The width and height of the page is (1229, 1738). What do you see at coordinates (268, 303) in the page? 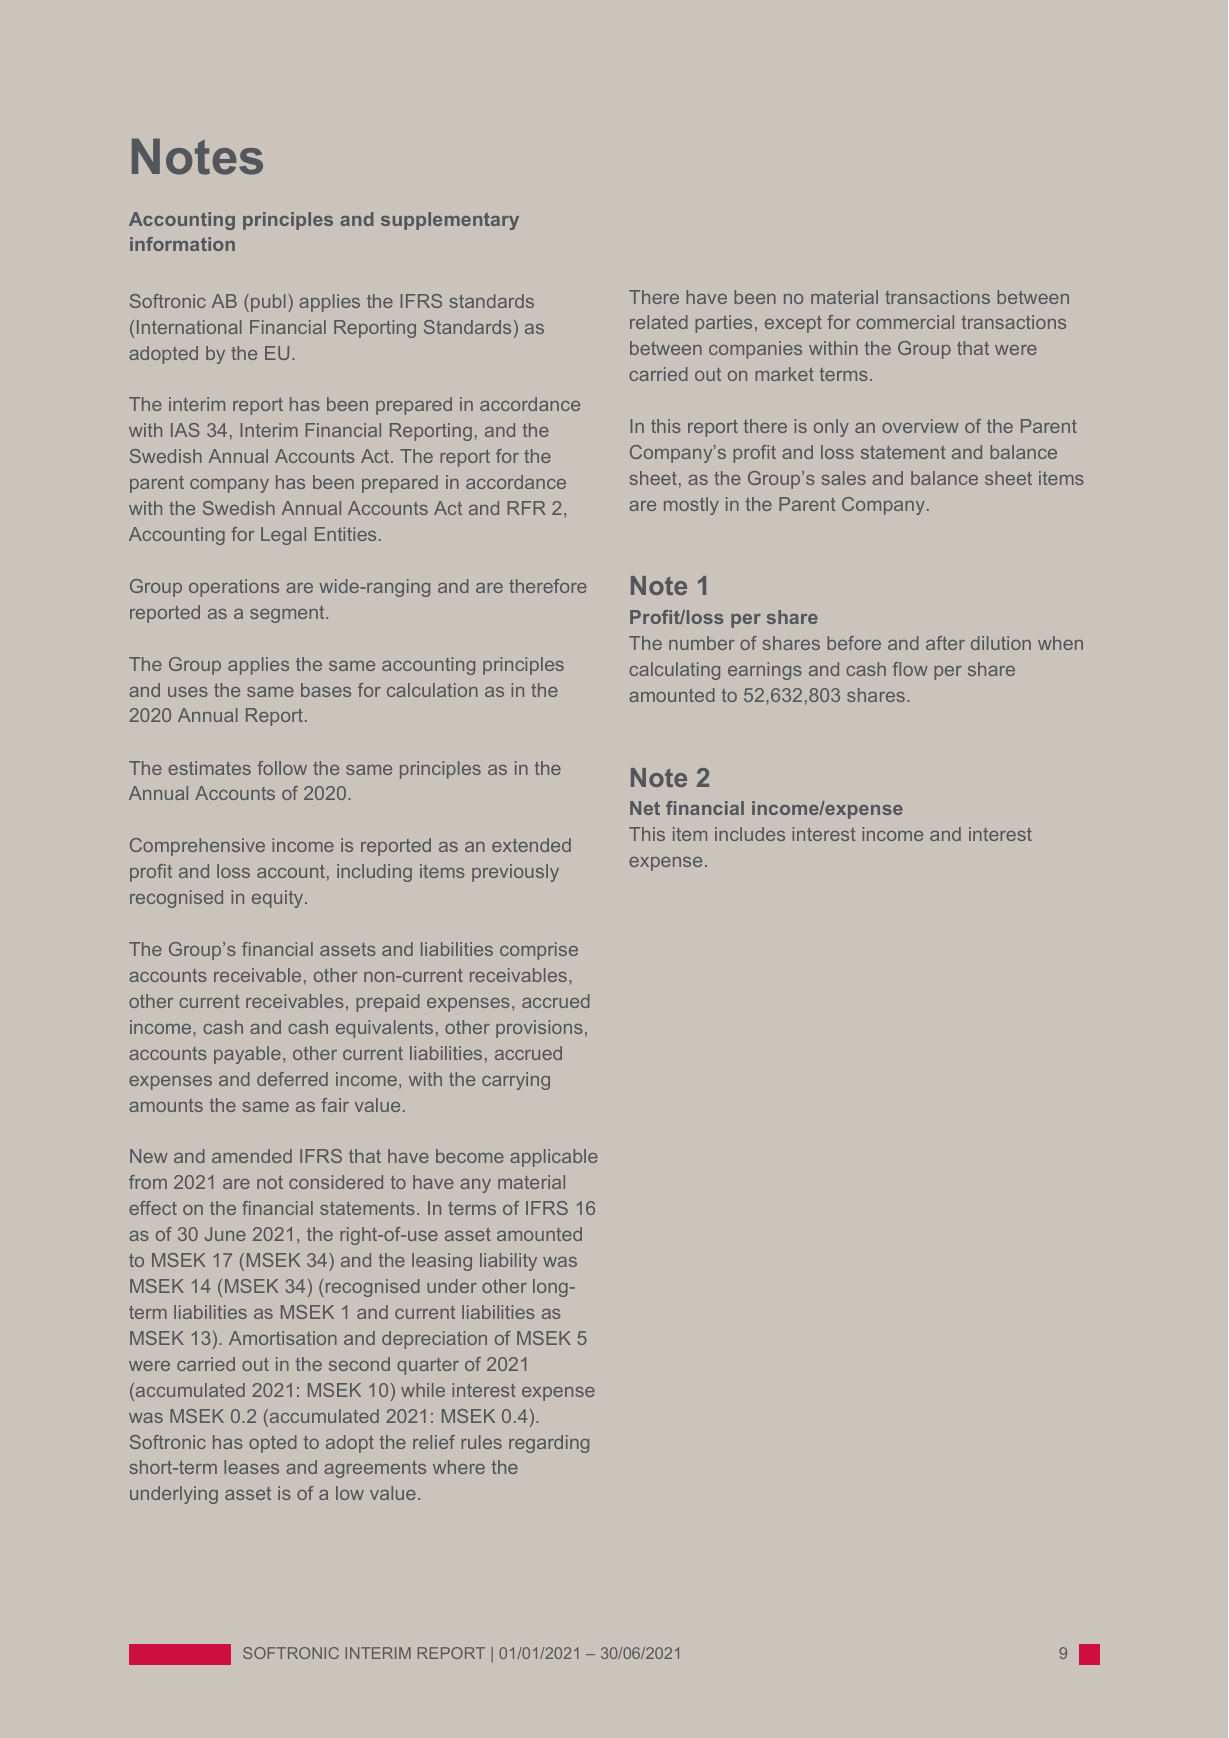
I see `publ` at bounding box center [268, 303].
